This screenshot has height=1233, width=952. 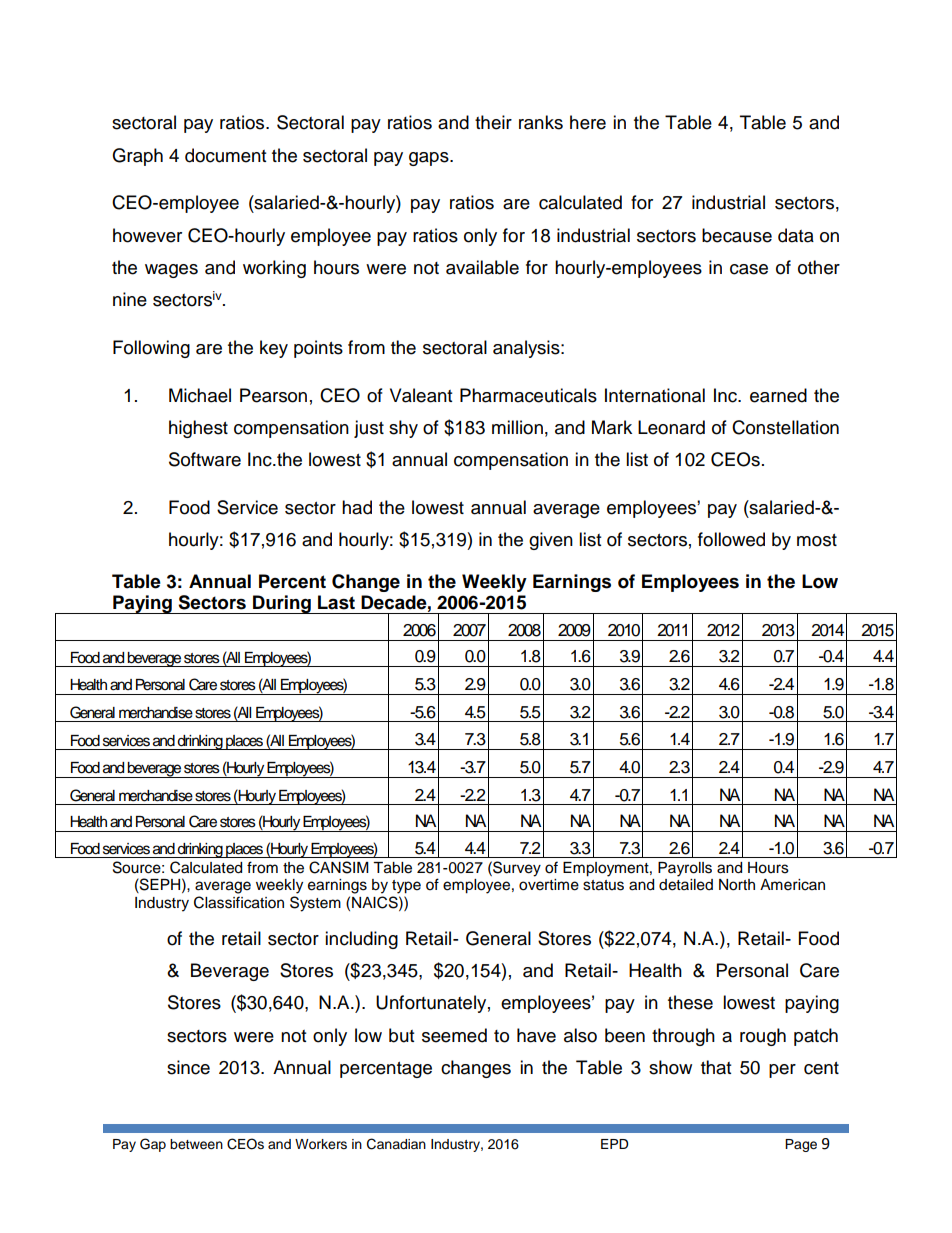 What do you see at coordinates (336, 602) in the screenshot?
I see `Last` at bounding box center [336, 602].
